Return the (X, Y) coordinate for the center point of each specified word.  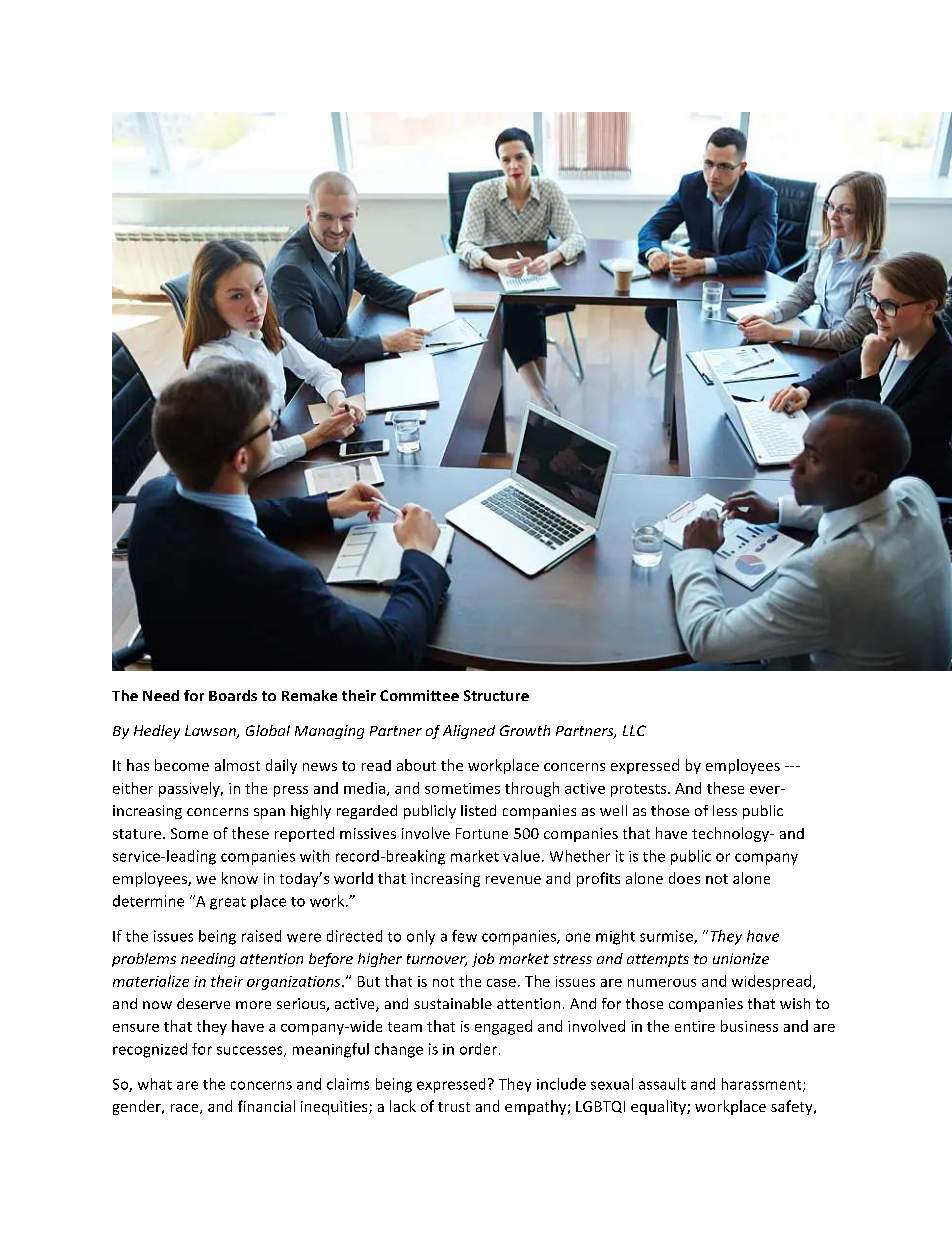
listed (478, 810)
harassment (763, 1085)
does (684, 878)
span (269, 813)
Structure (496, 695)
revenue (513, 880)
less (725, 810)
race (186, 1109)
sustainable (453, 1003)
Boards (233, 695)
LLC (634, 730)
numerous (662, 983)
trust (454, 1107)
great (228, 903)
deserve (203, 1003)
